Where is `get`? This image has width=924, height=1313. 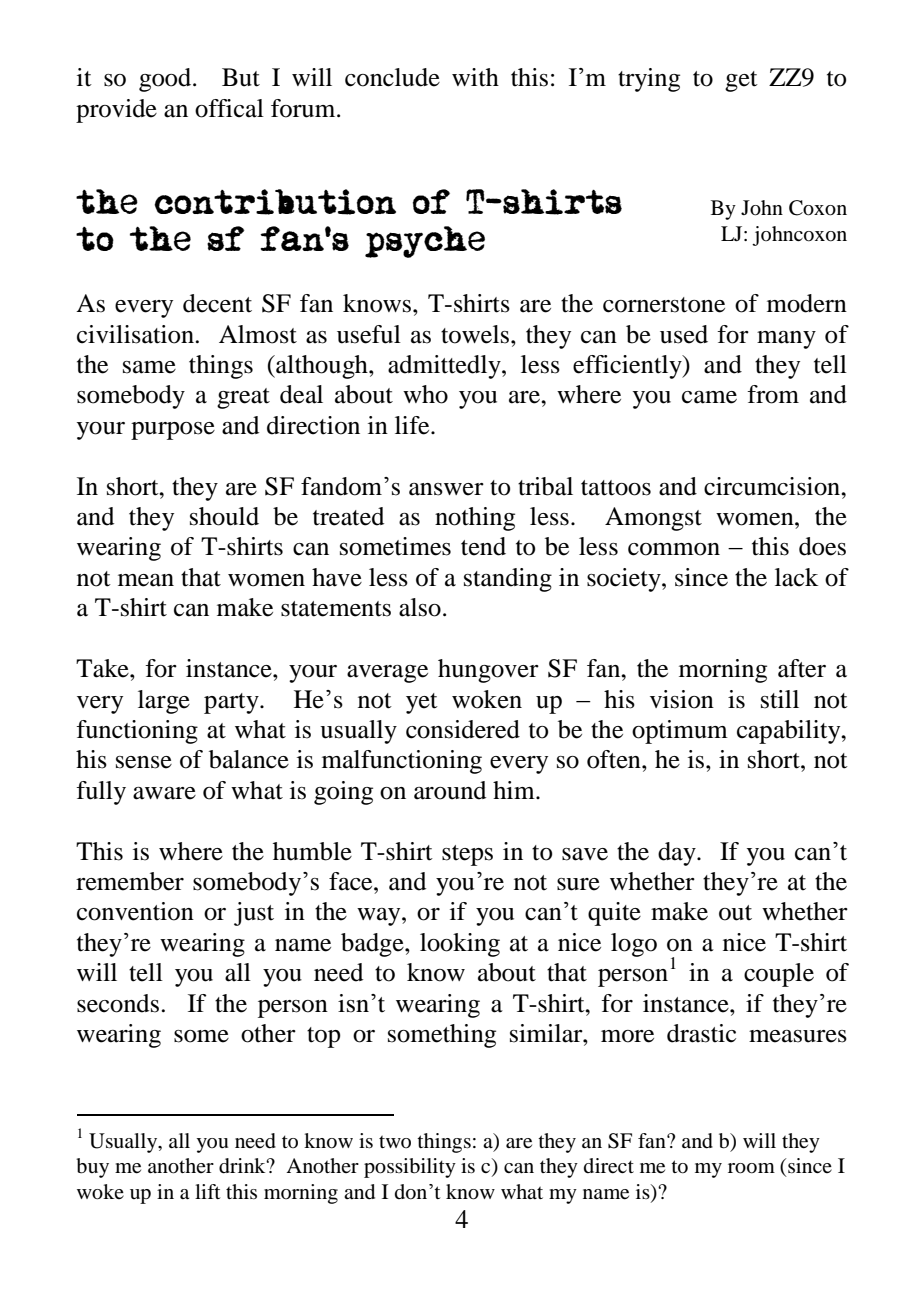
get is located at coordinates (741, 81).
